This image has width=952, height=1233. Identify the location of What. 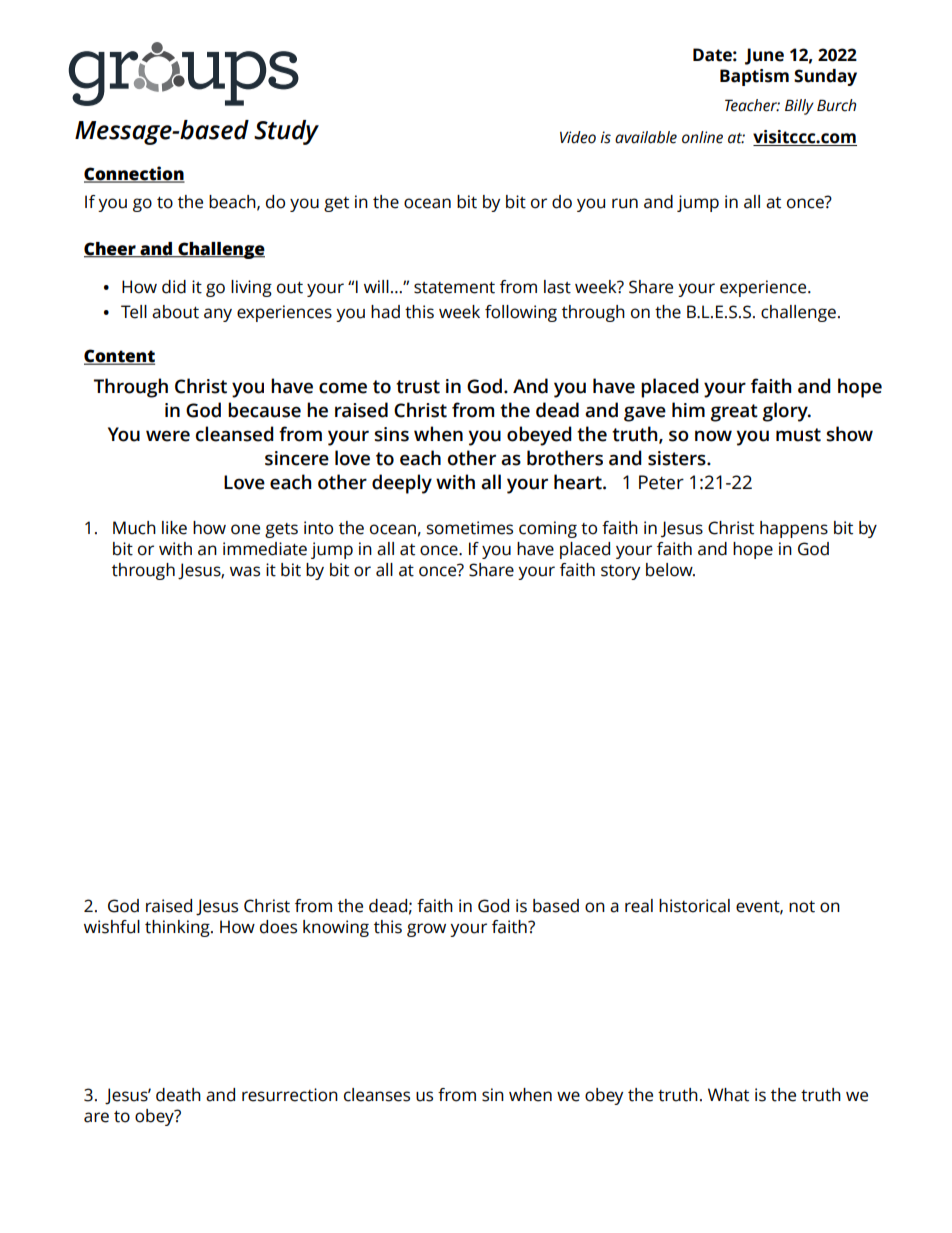
(728, 1095).
